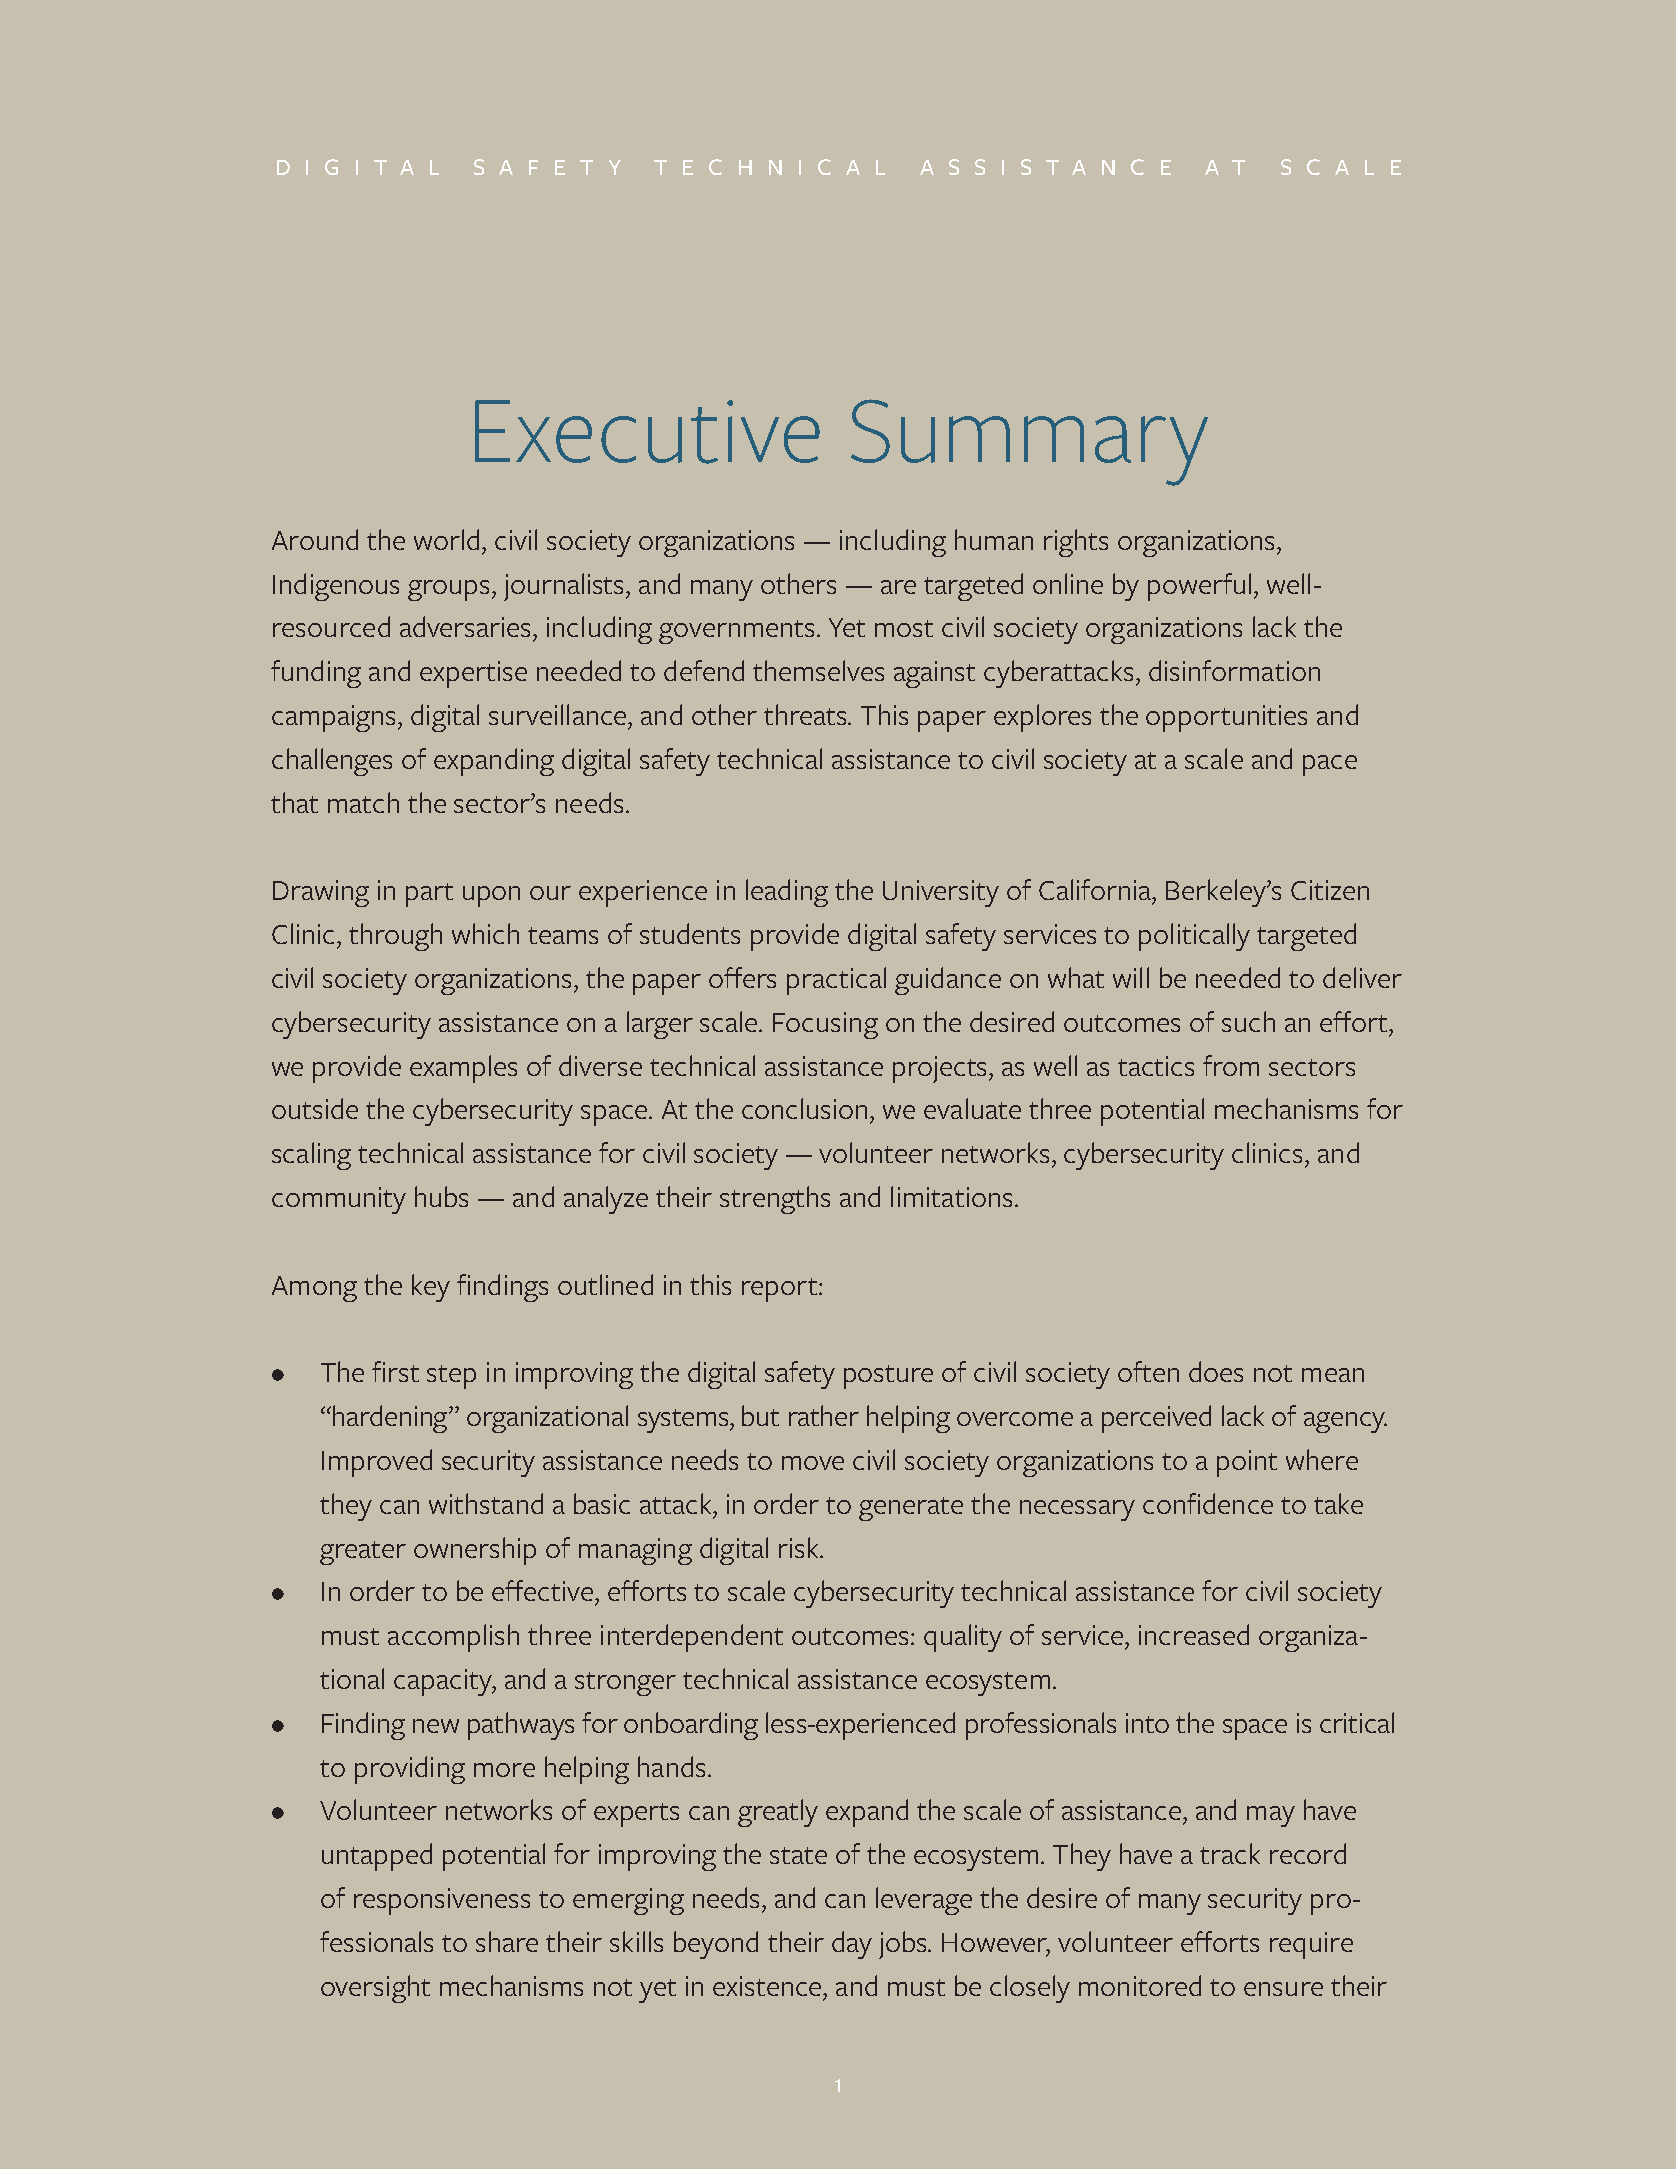 This screenshot has height=2169, width=1676. I want to click on responsiveness, so click(442, 1901).
